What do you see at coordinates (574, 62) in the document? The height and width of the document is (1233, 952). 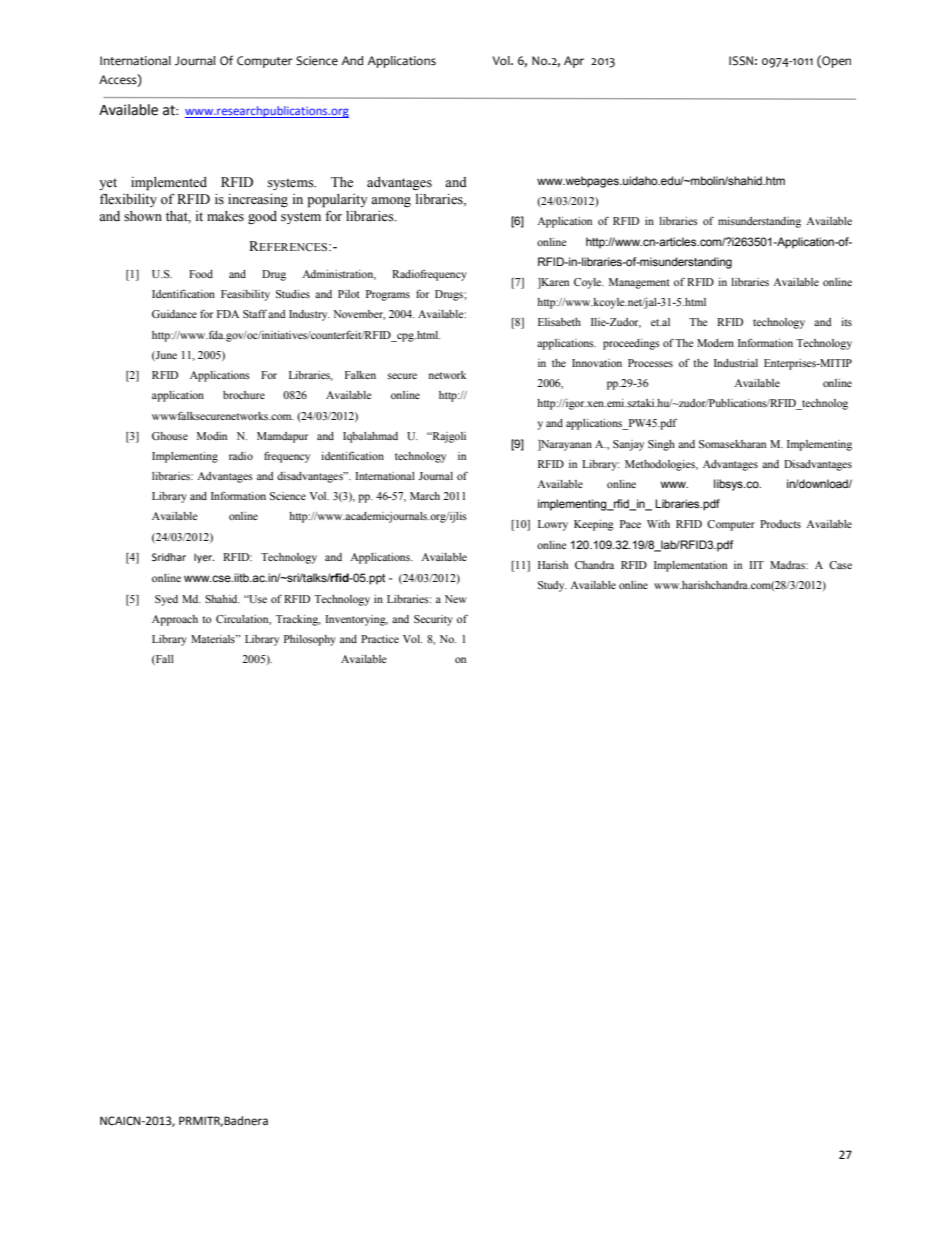 I see `Apr` at bounding box center [574, 62].
